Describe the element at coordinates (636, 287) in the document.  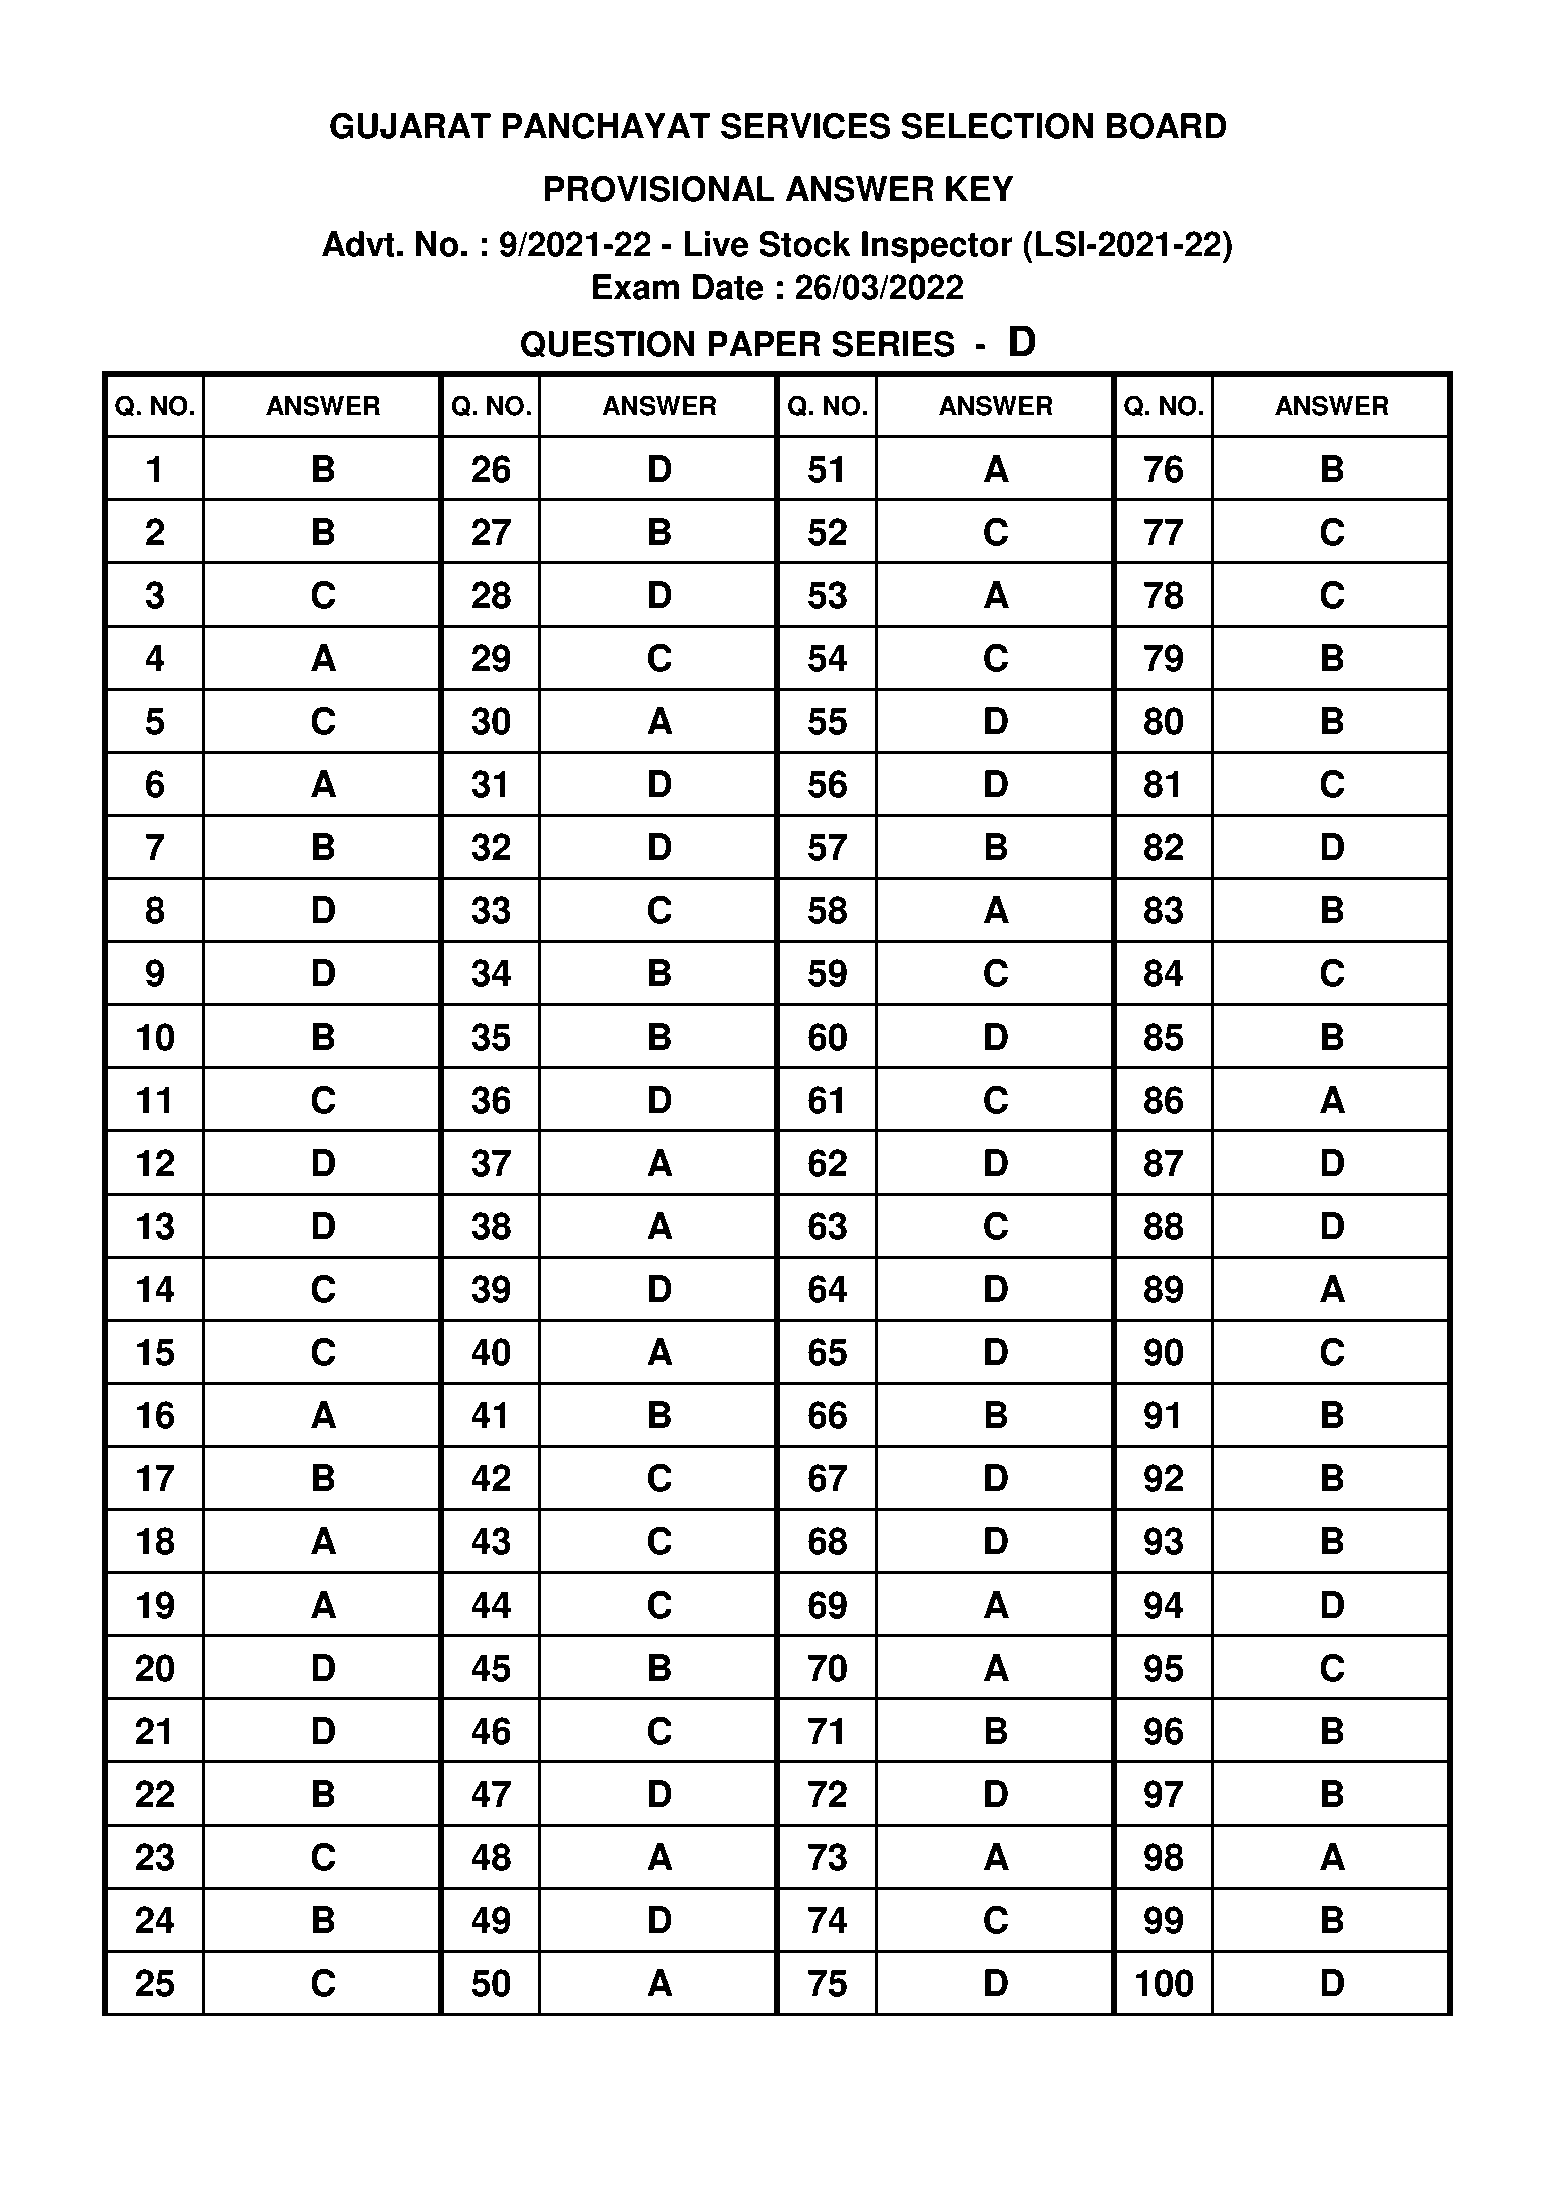
I see `Exam` at that location.
